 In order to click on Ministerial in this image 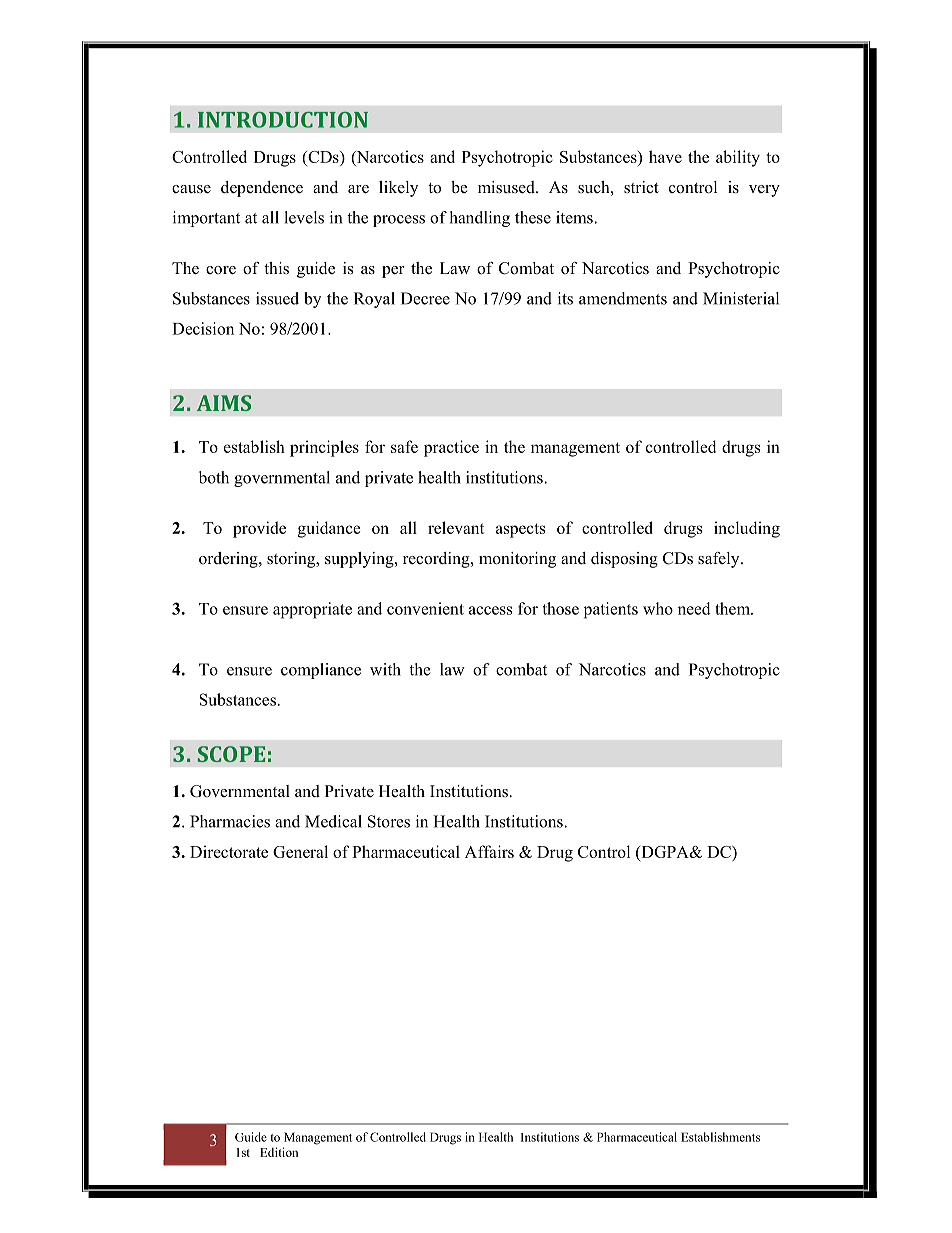, I will do `click(741, 298)`.
